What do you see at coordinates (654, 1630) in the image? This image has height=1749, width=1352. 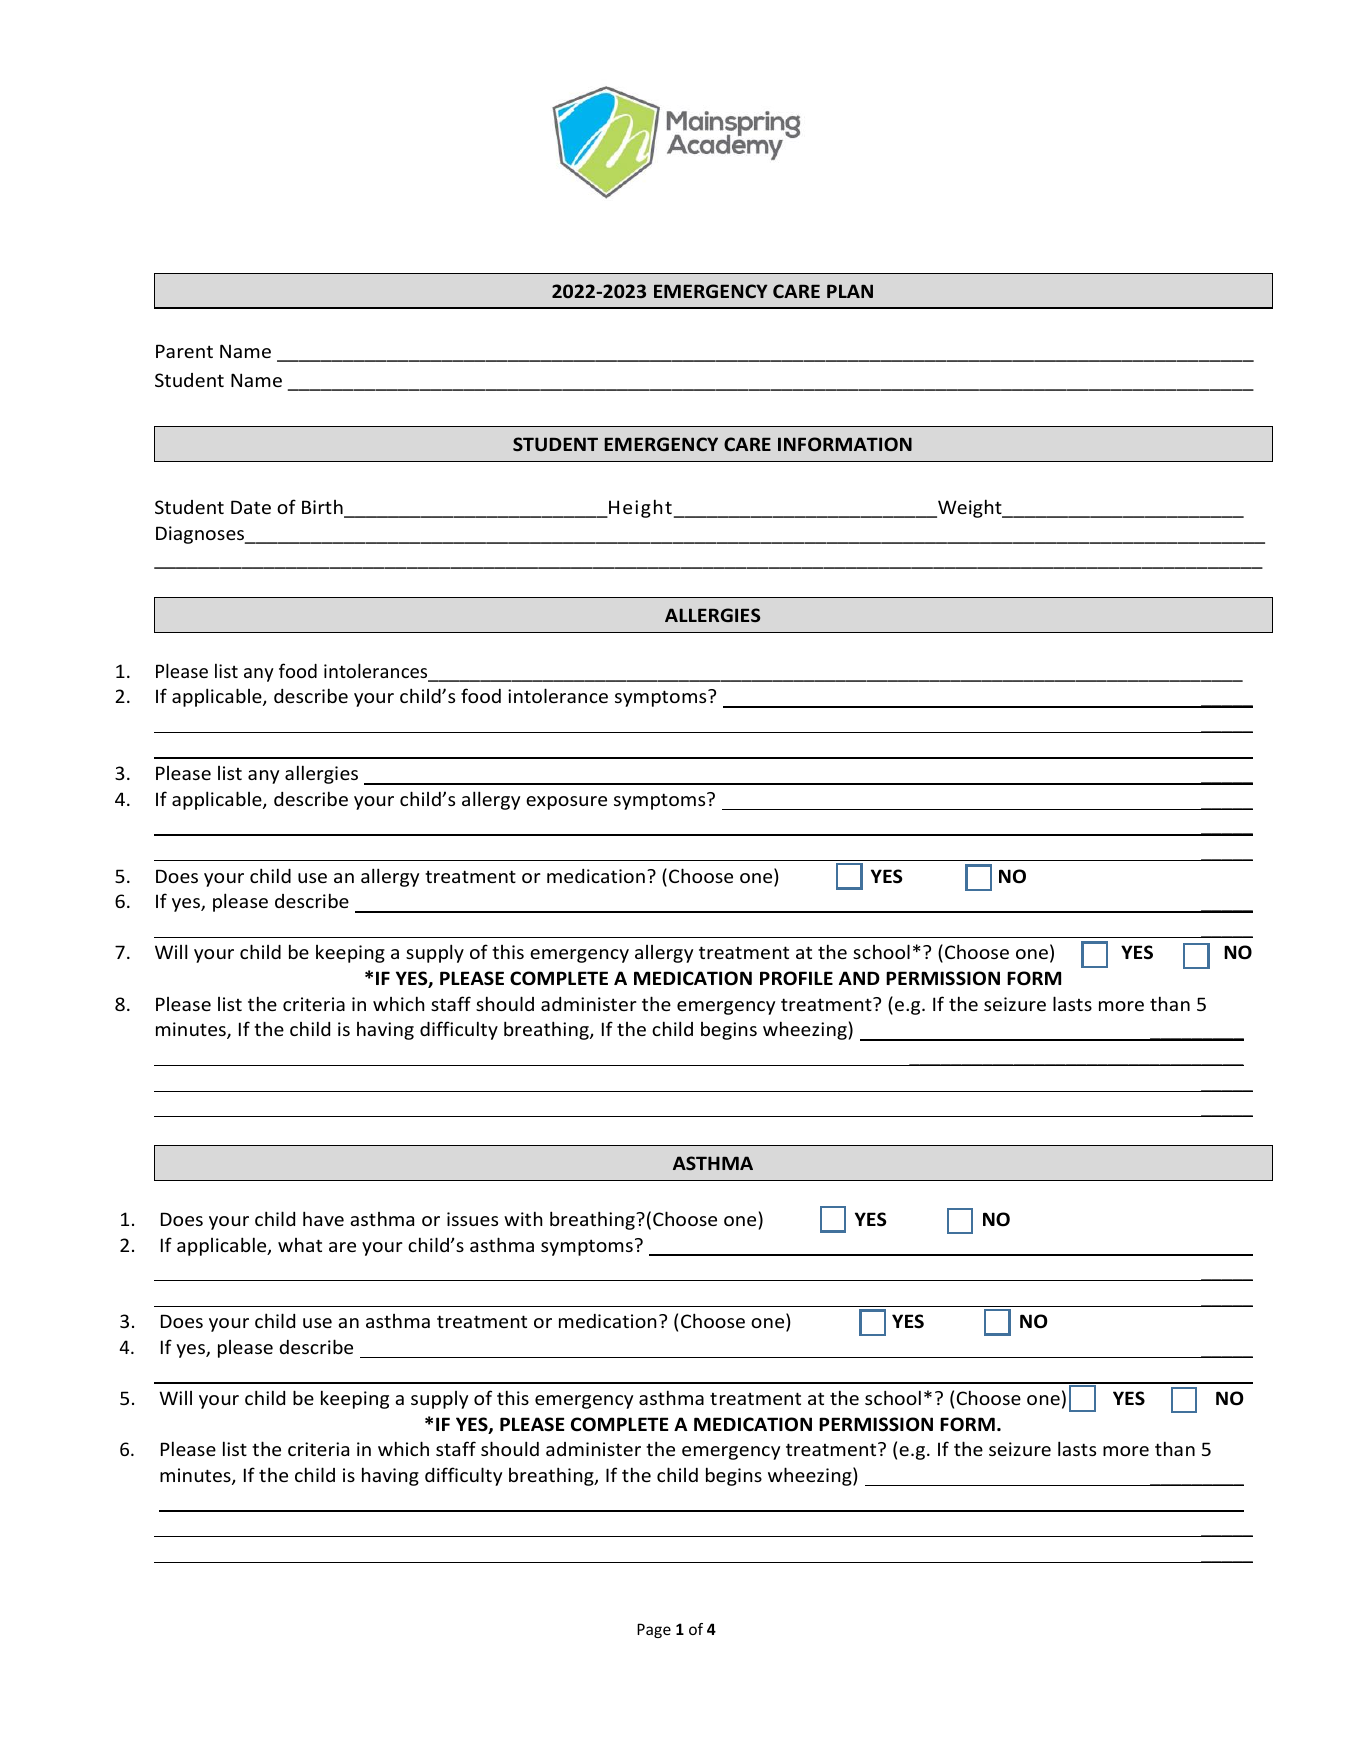 I see `Page` at bounding box center [654, 1630].
